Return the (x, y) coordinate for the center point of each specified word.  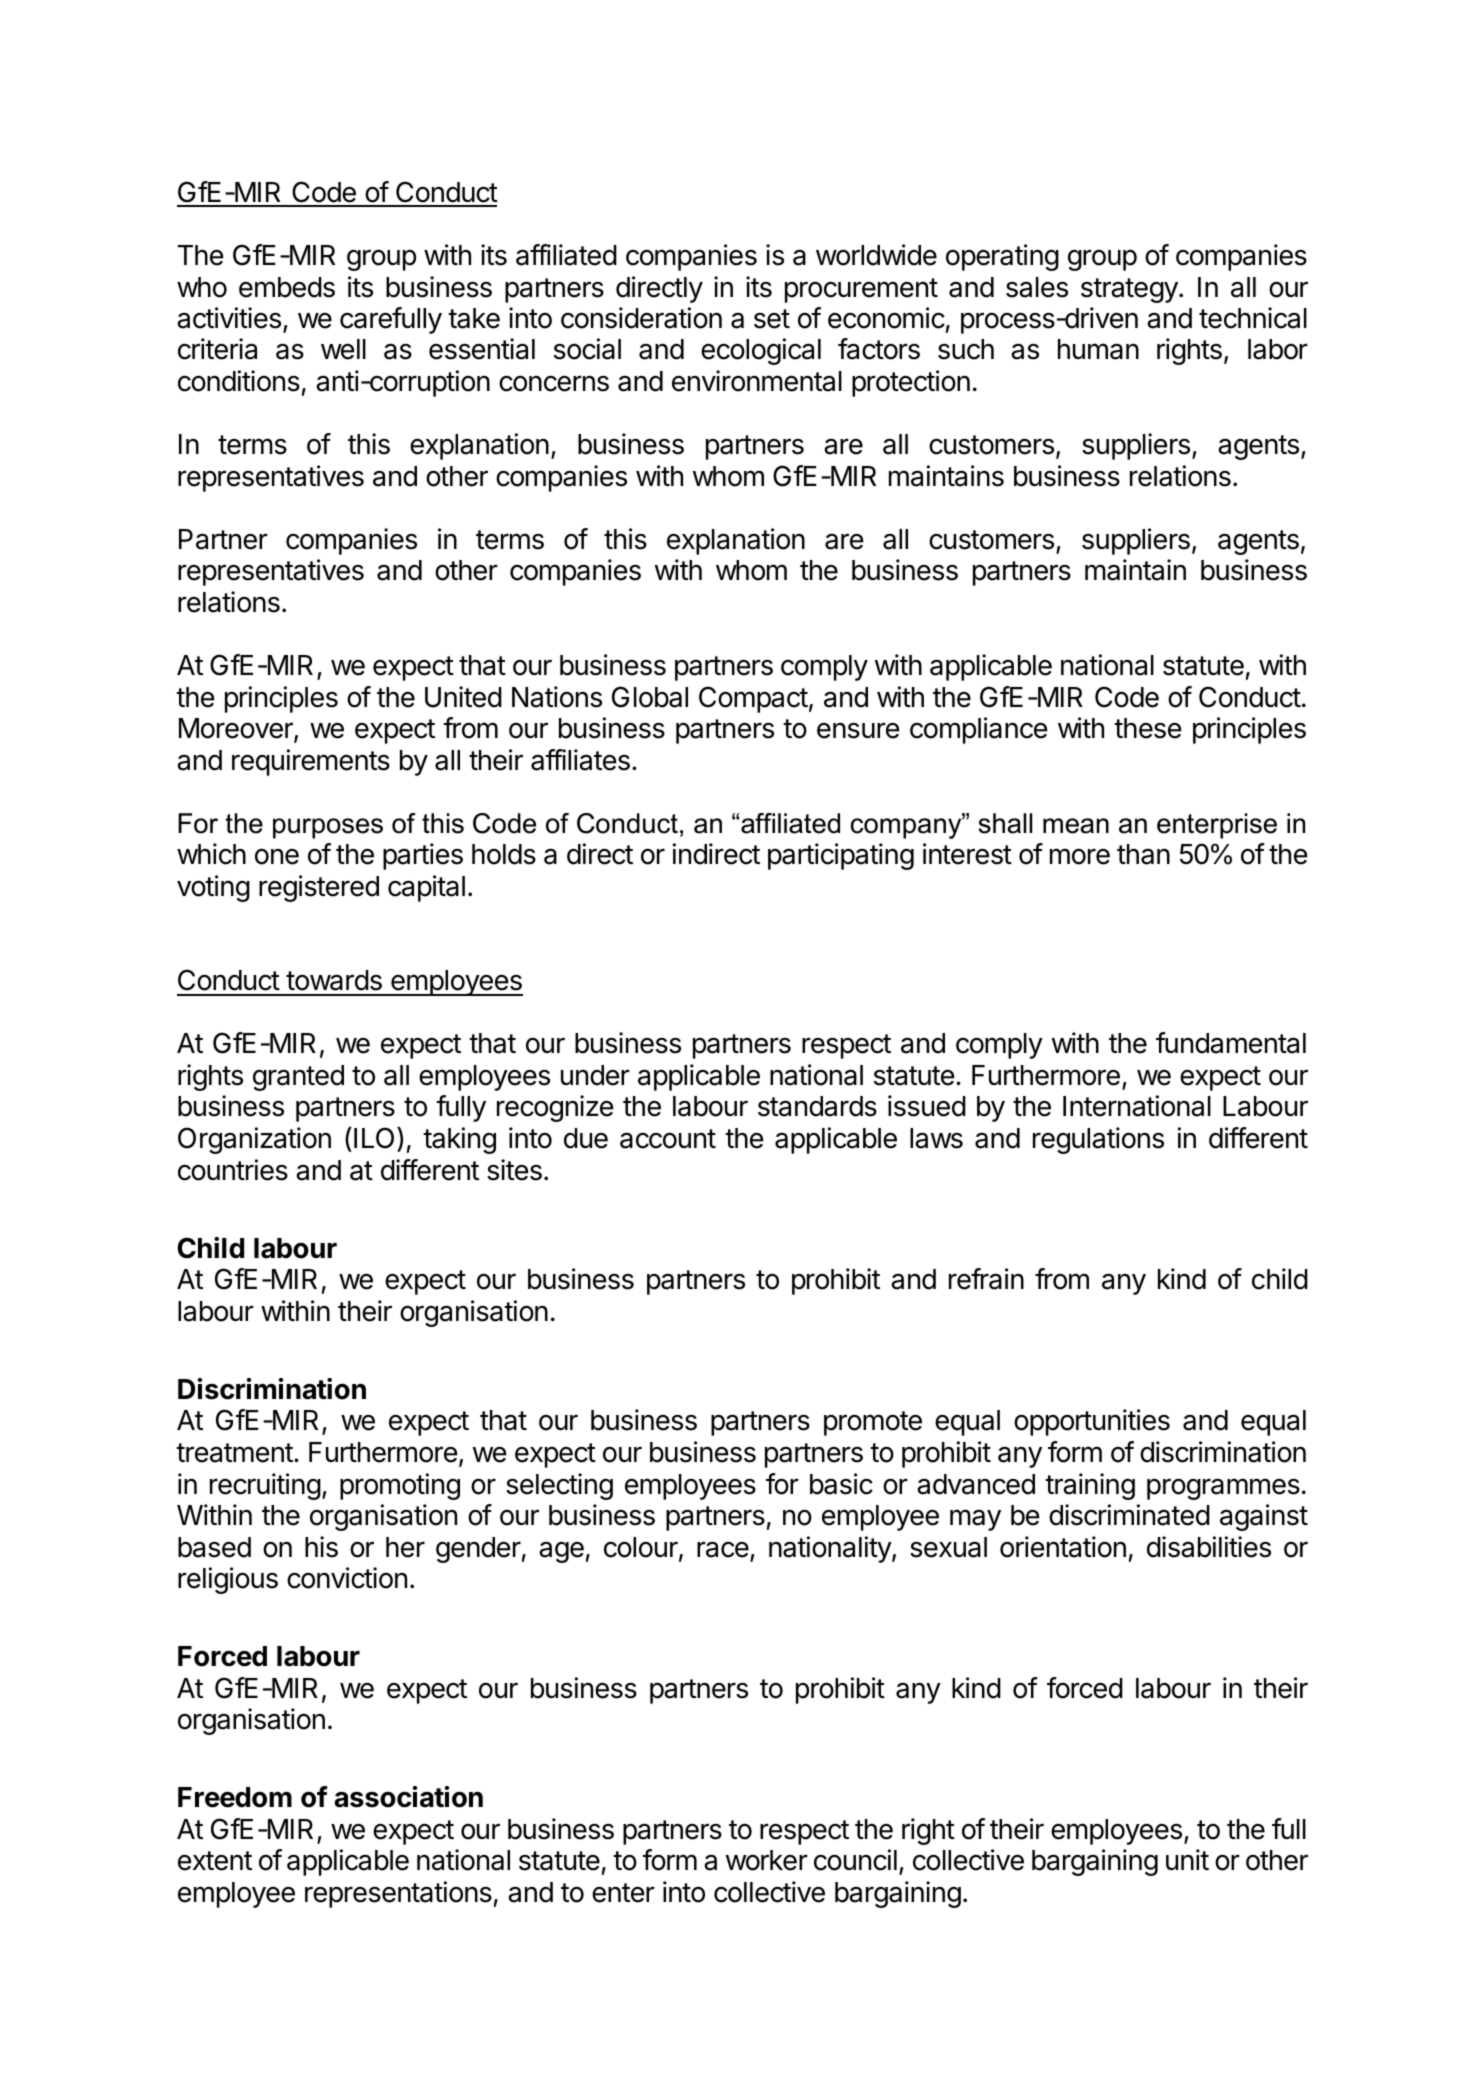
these (1148, 728)
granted (298, 1078)
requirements (311, 762)
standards (817, 1106)
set (772, 319)
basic (841, 1484)
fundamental (1231, 1043)
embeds (287, 287)
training (1090, 1486)
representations (398, 1894)
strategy (1130, 290)
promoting (400, 1486)
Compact (753, 699)
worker (767, 1860)
